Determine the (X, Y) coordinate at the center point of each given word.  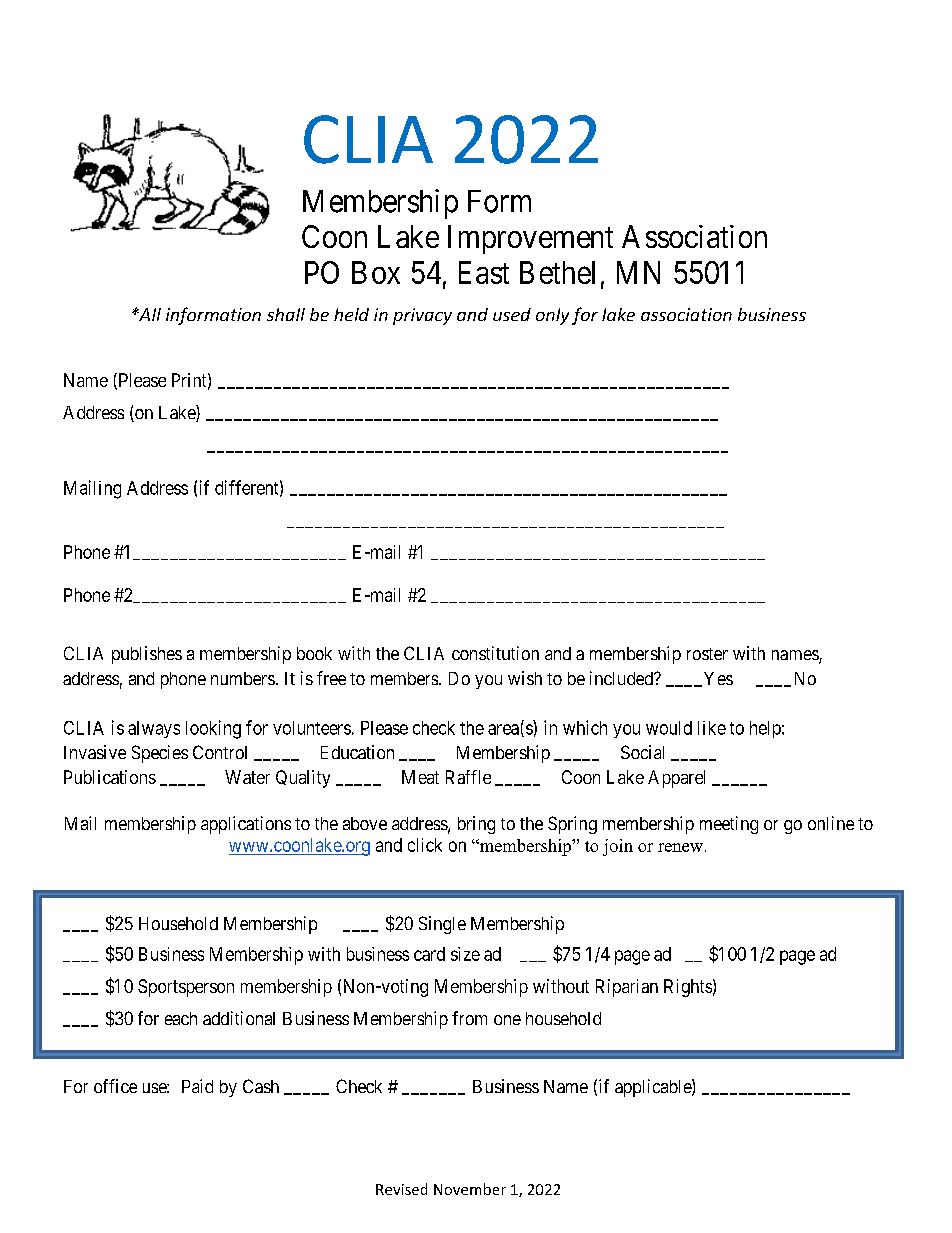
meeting (729, 825)
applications (246, 825)
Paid (197, 1086)
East (484, 272)
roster (707, 654)
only (552, 316)
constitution (495, 653)
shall (286, 314)
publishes (147, 655)
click (425, 845)
